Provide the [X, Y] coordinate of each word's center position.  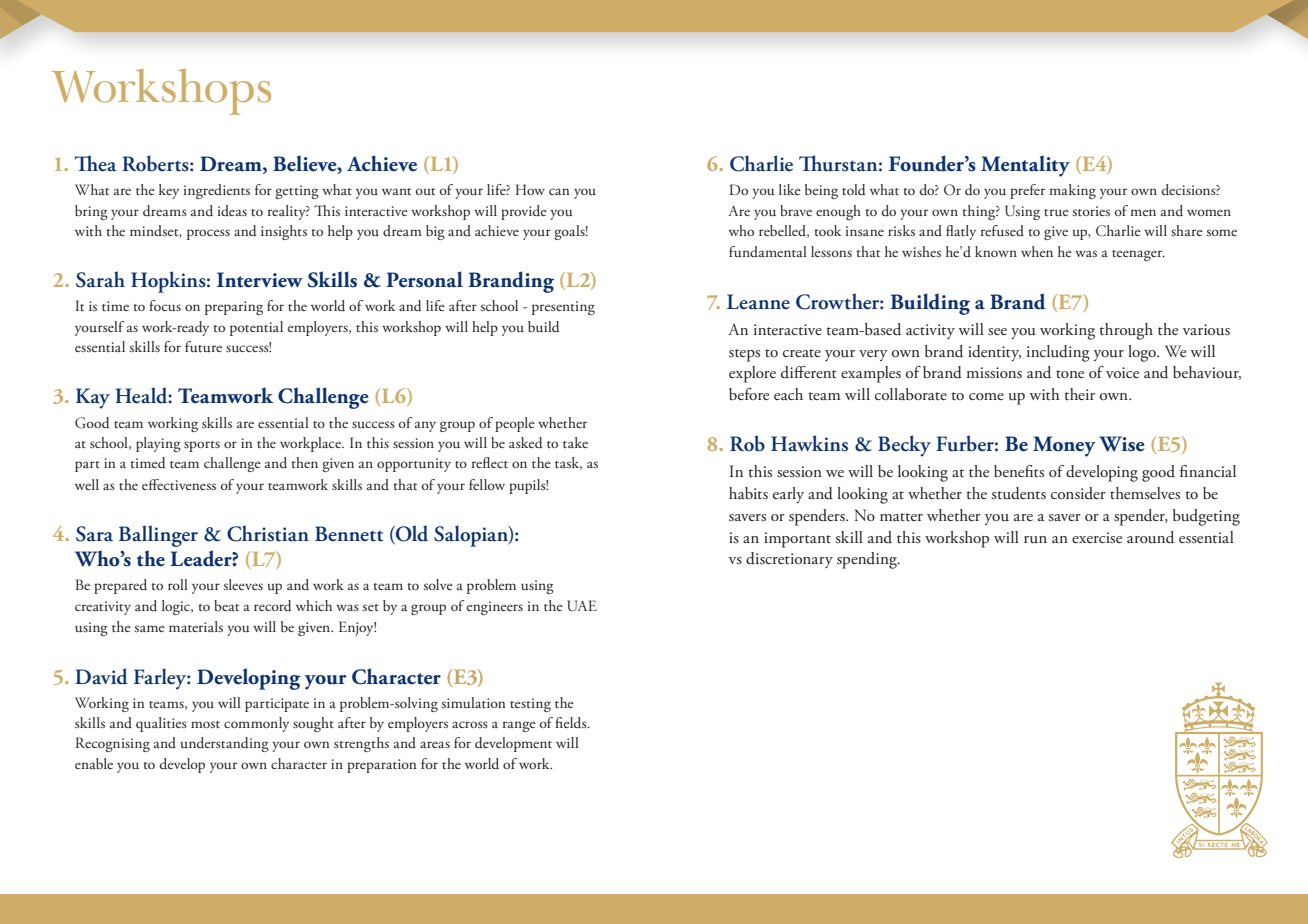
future [203, 346]
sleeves [243, 584]
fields [572, 723]
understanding [225, 744]
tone [1070, 374]
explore [752, 374]
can [559, 191]
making [1072, 191]
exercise [1097, 538]
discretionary [789, 560]
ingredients [217, 191]
